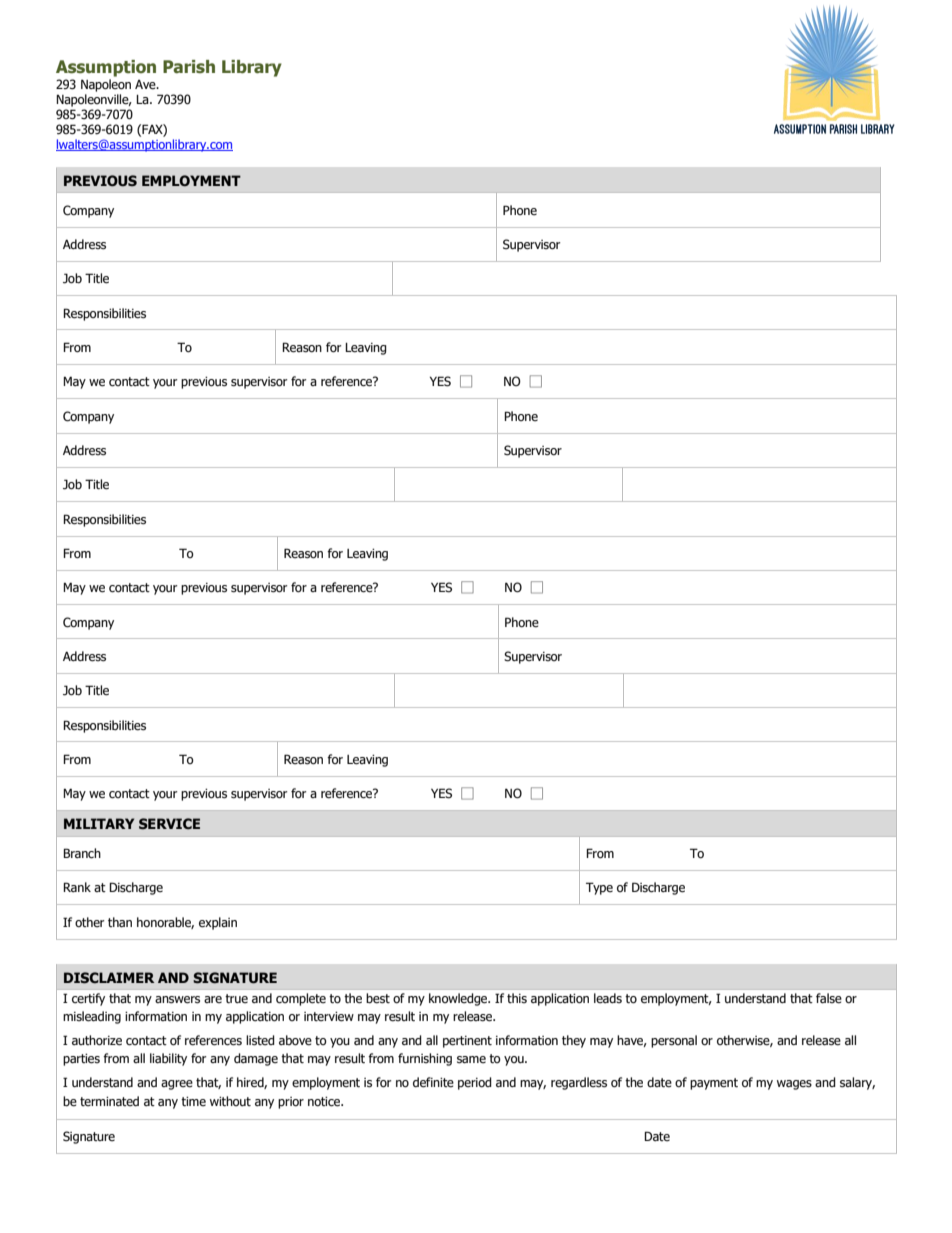 This image has height=1233, width=952. What do you see at coordinates (109, 978) in the image?
I see `DISCLAIMER` at bounding box center [109, 978].
